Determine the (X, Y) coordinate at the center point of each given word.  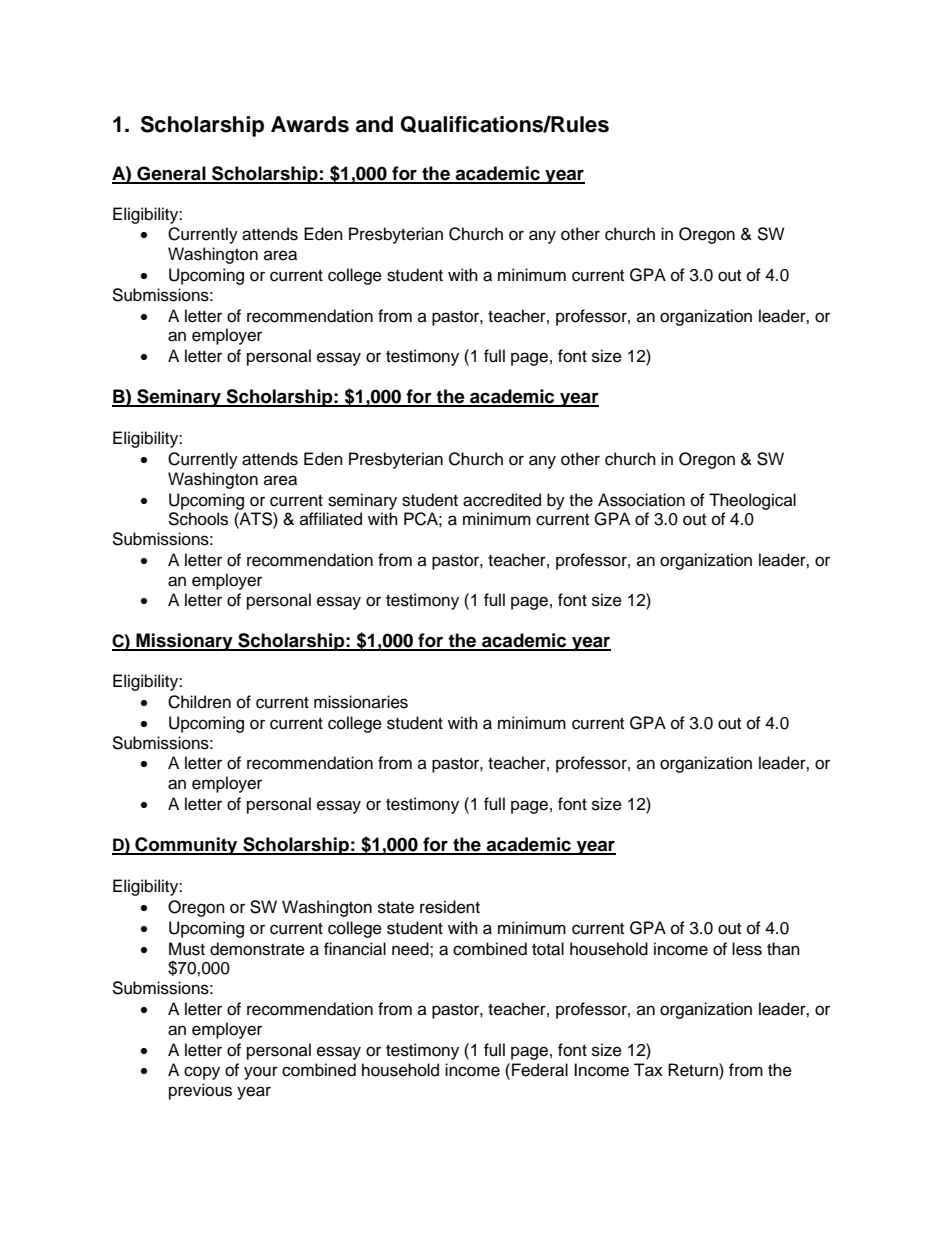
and (374, 124)
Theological (752, 501)
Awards (310, 124)
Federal (540, 1070)
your (261, 1073)
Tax (648, 1070)
